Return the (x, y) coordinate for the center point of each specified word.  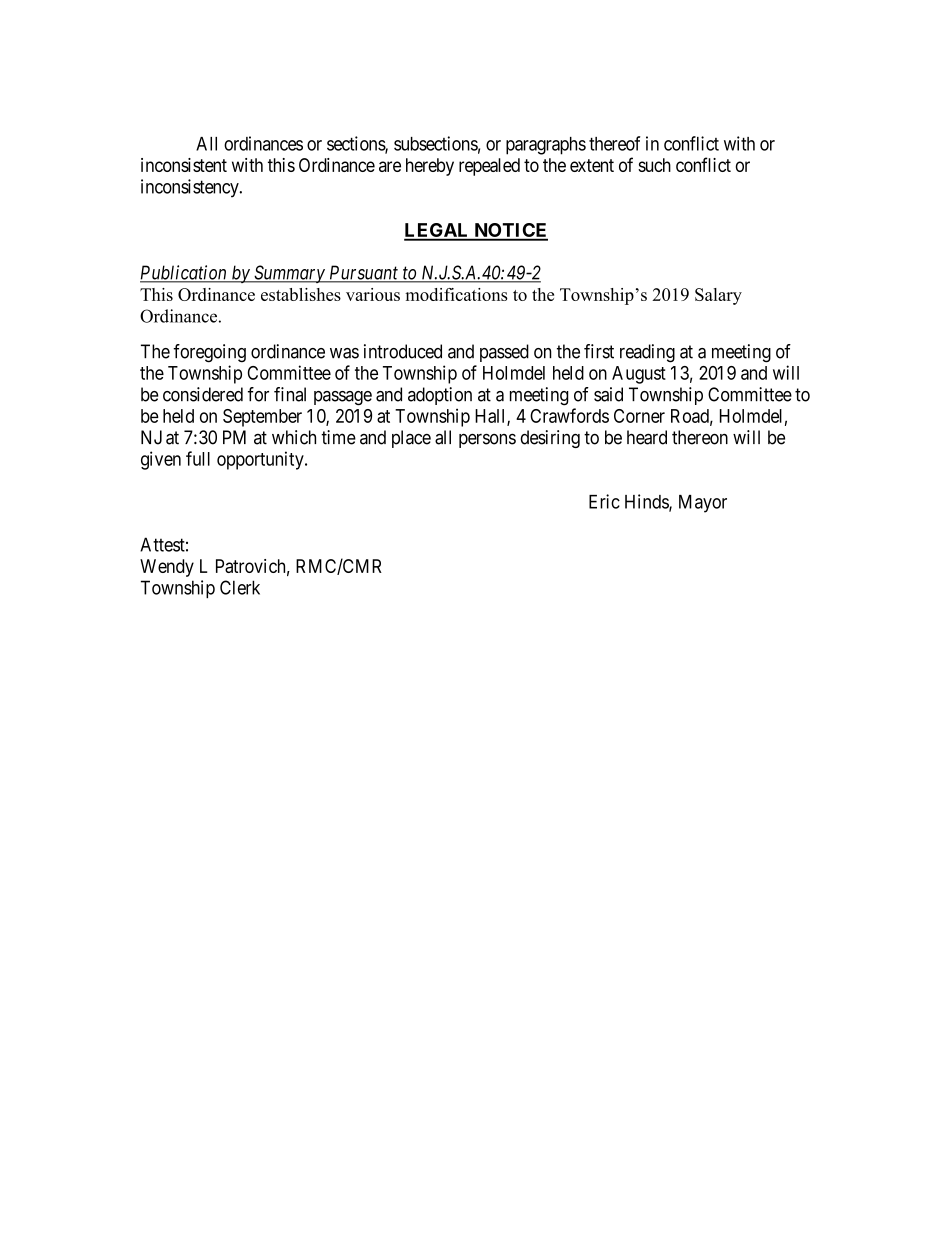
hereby (430, 167)
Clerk (240, 587)
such (654, 165)
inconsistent (184, 165)
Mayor (703, 504)
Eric (604, 501)
